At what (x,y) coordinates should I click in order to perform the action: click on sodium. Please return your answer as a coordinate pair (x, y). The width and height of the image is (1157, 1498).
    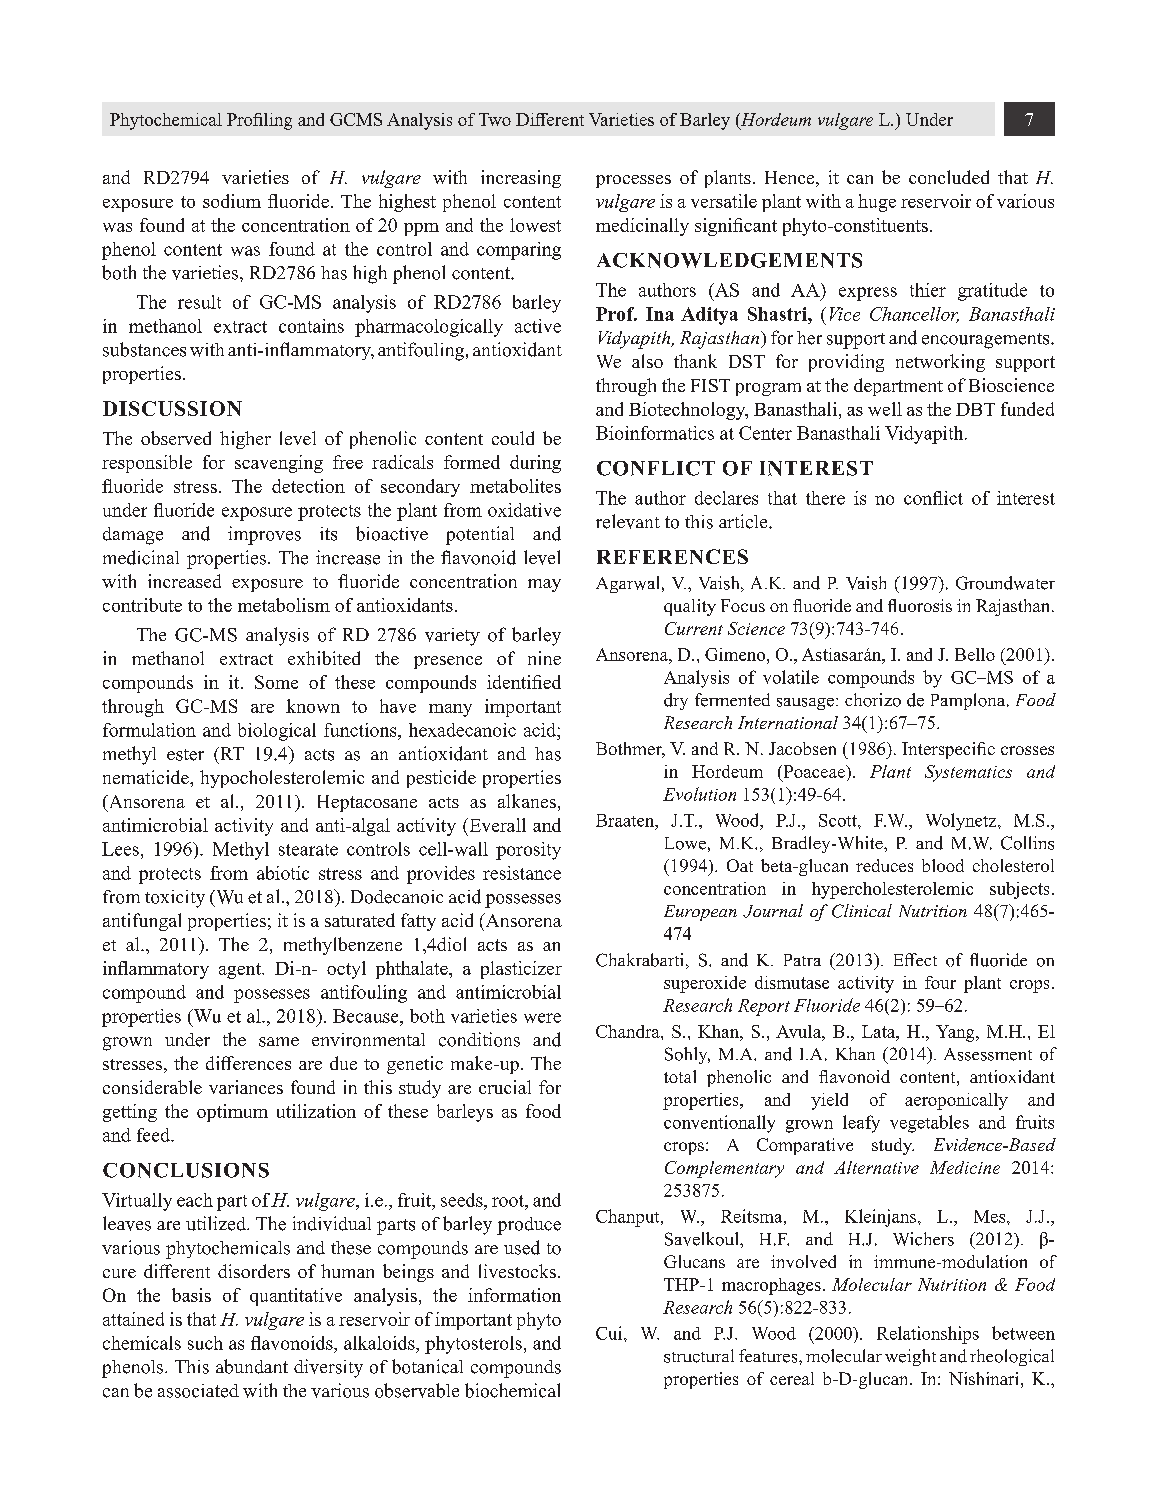
    Looking at the image, I should click on (232, 201).
